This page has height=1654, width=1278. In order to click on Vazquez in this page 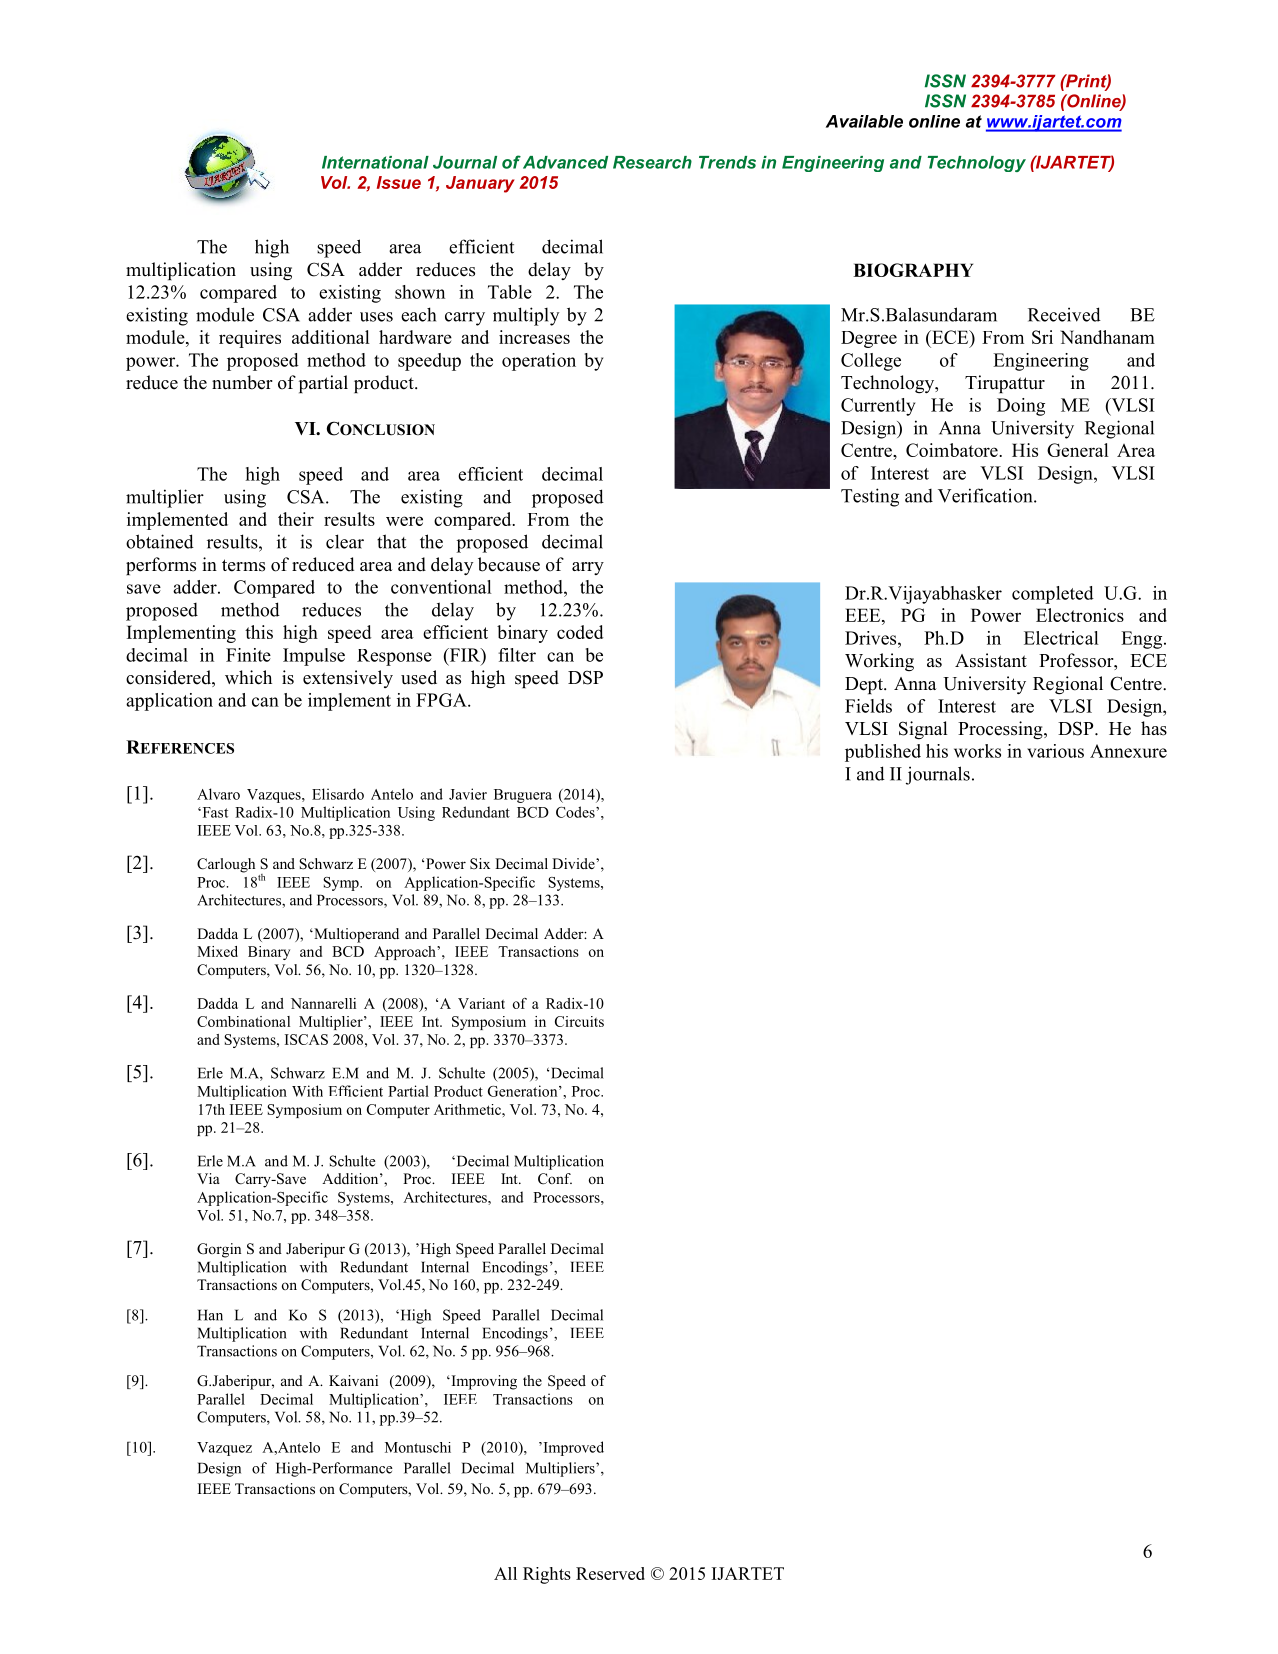, I will do `click(224, 1449)`.
